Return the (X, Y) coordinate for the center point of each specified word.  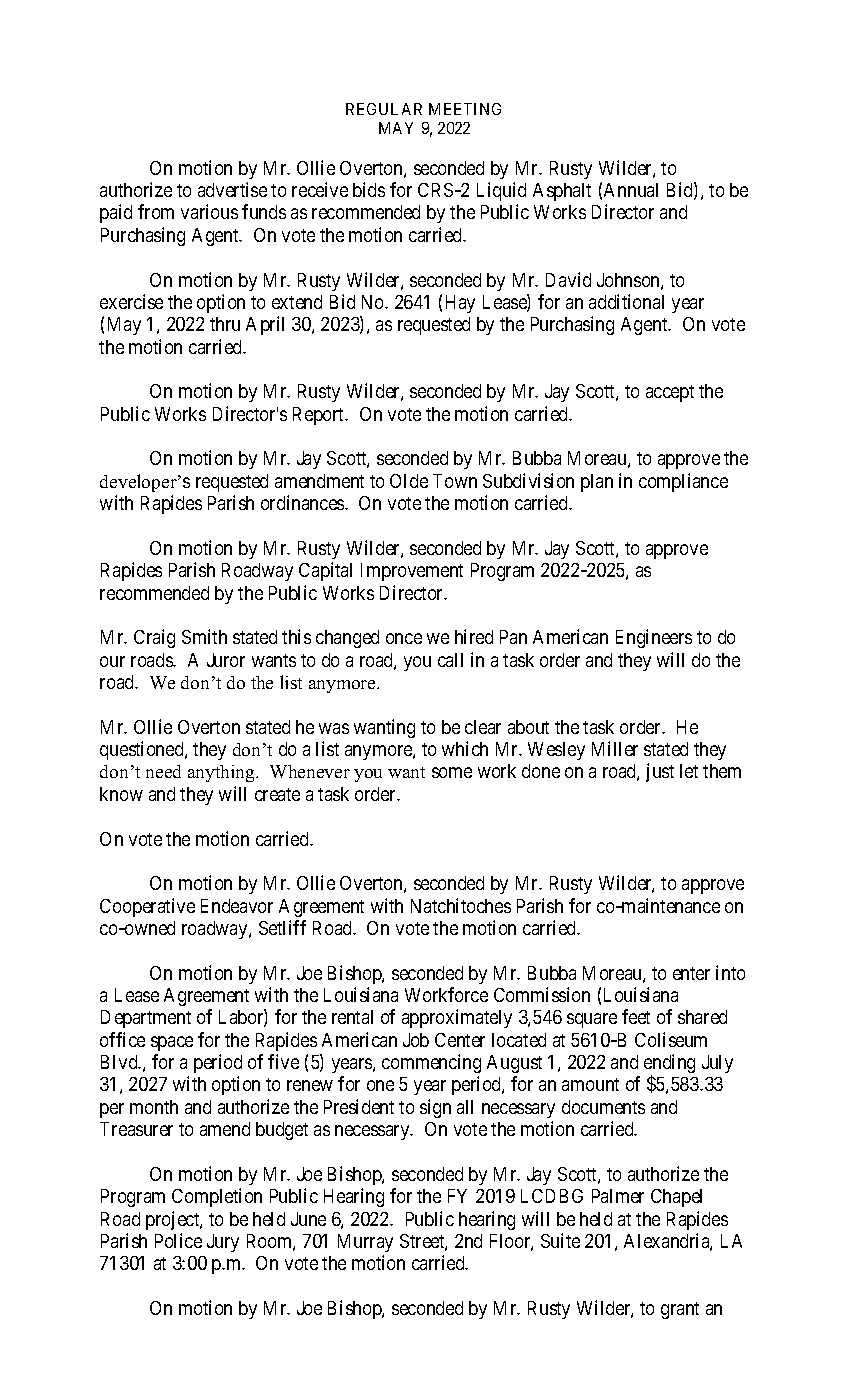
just (660, 772)
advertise (232, 189)
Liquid (501, 191)
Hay (460, 304)
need (163, 771)
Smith (204, 636)
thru (225, 324)
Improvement (412, 572)
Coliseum (671, 1039)
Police (178, 1240)
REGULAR (384, 109)
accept (670, 393)
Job (416, 1040)
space (172, 1043)
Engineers (654, 638)
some (452, 772)
